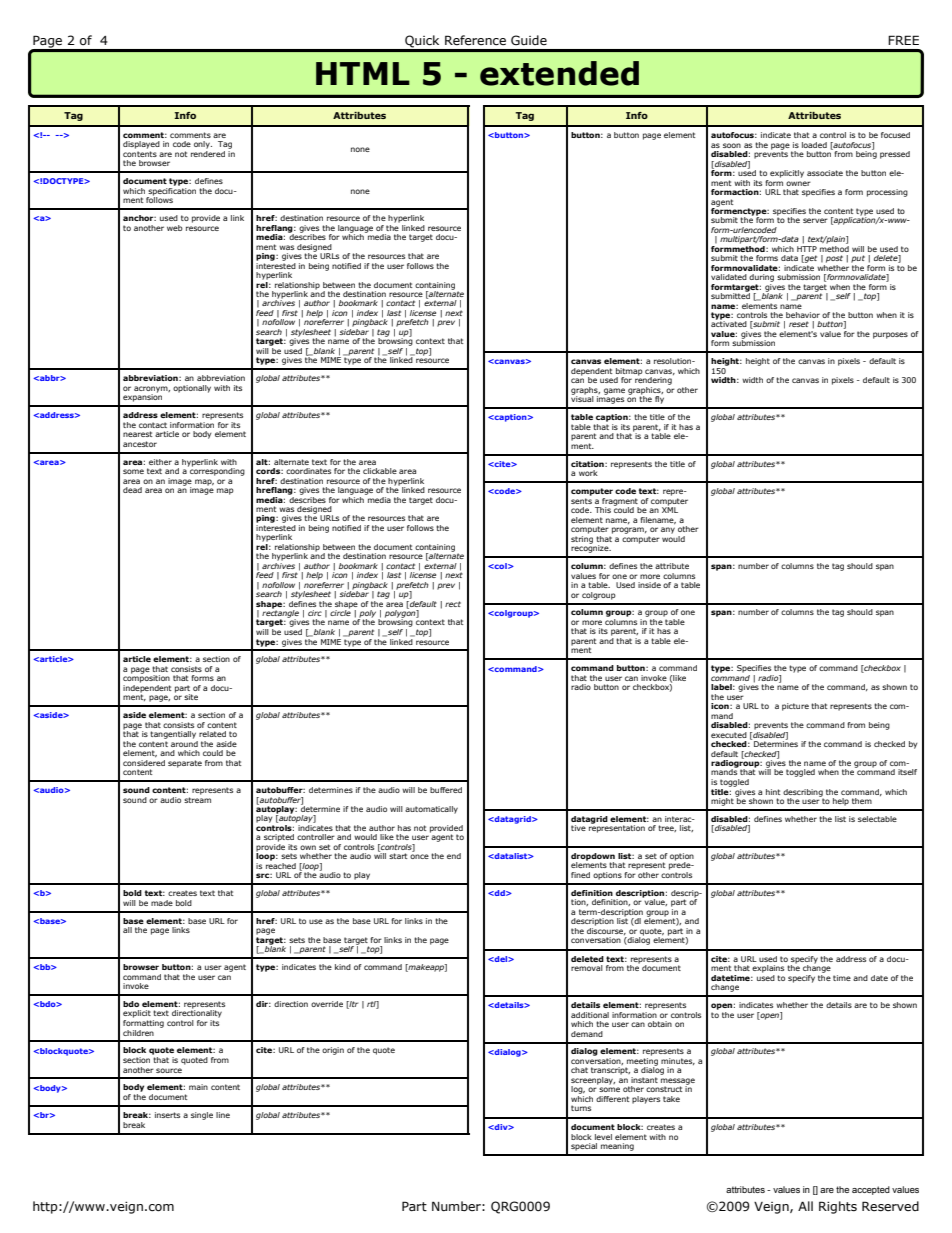 Image resolution: width=952 pixels, height=1233 pixels. Describe the element at coordinates (814, 145) in the document. I see `loaded` at that location.
